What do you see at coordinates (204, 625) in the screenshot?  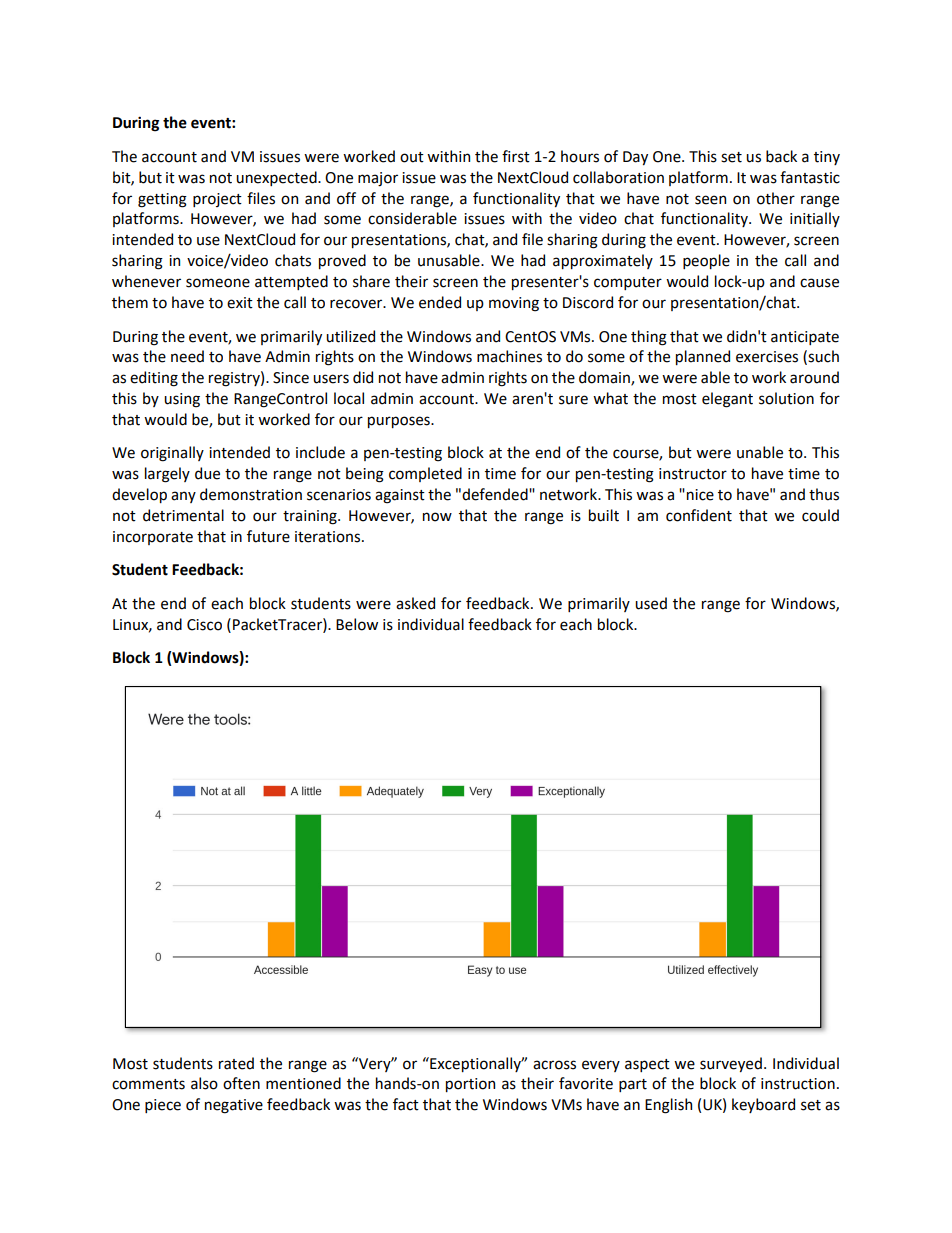 I see `Cisco` at bounding box center [204, 625].
